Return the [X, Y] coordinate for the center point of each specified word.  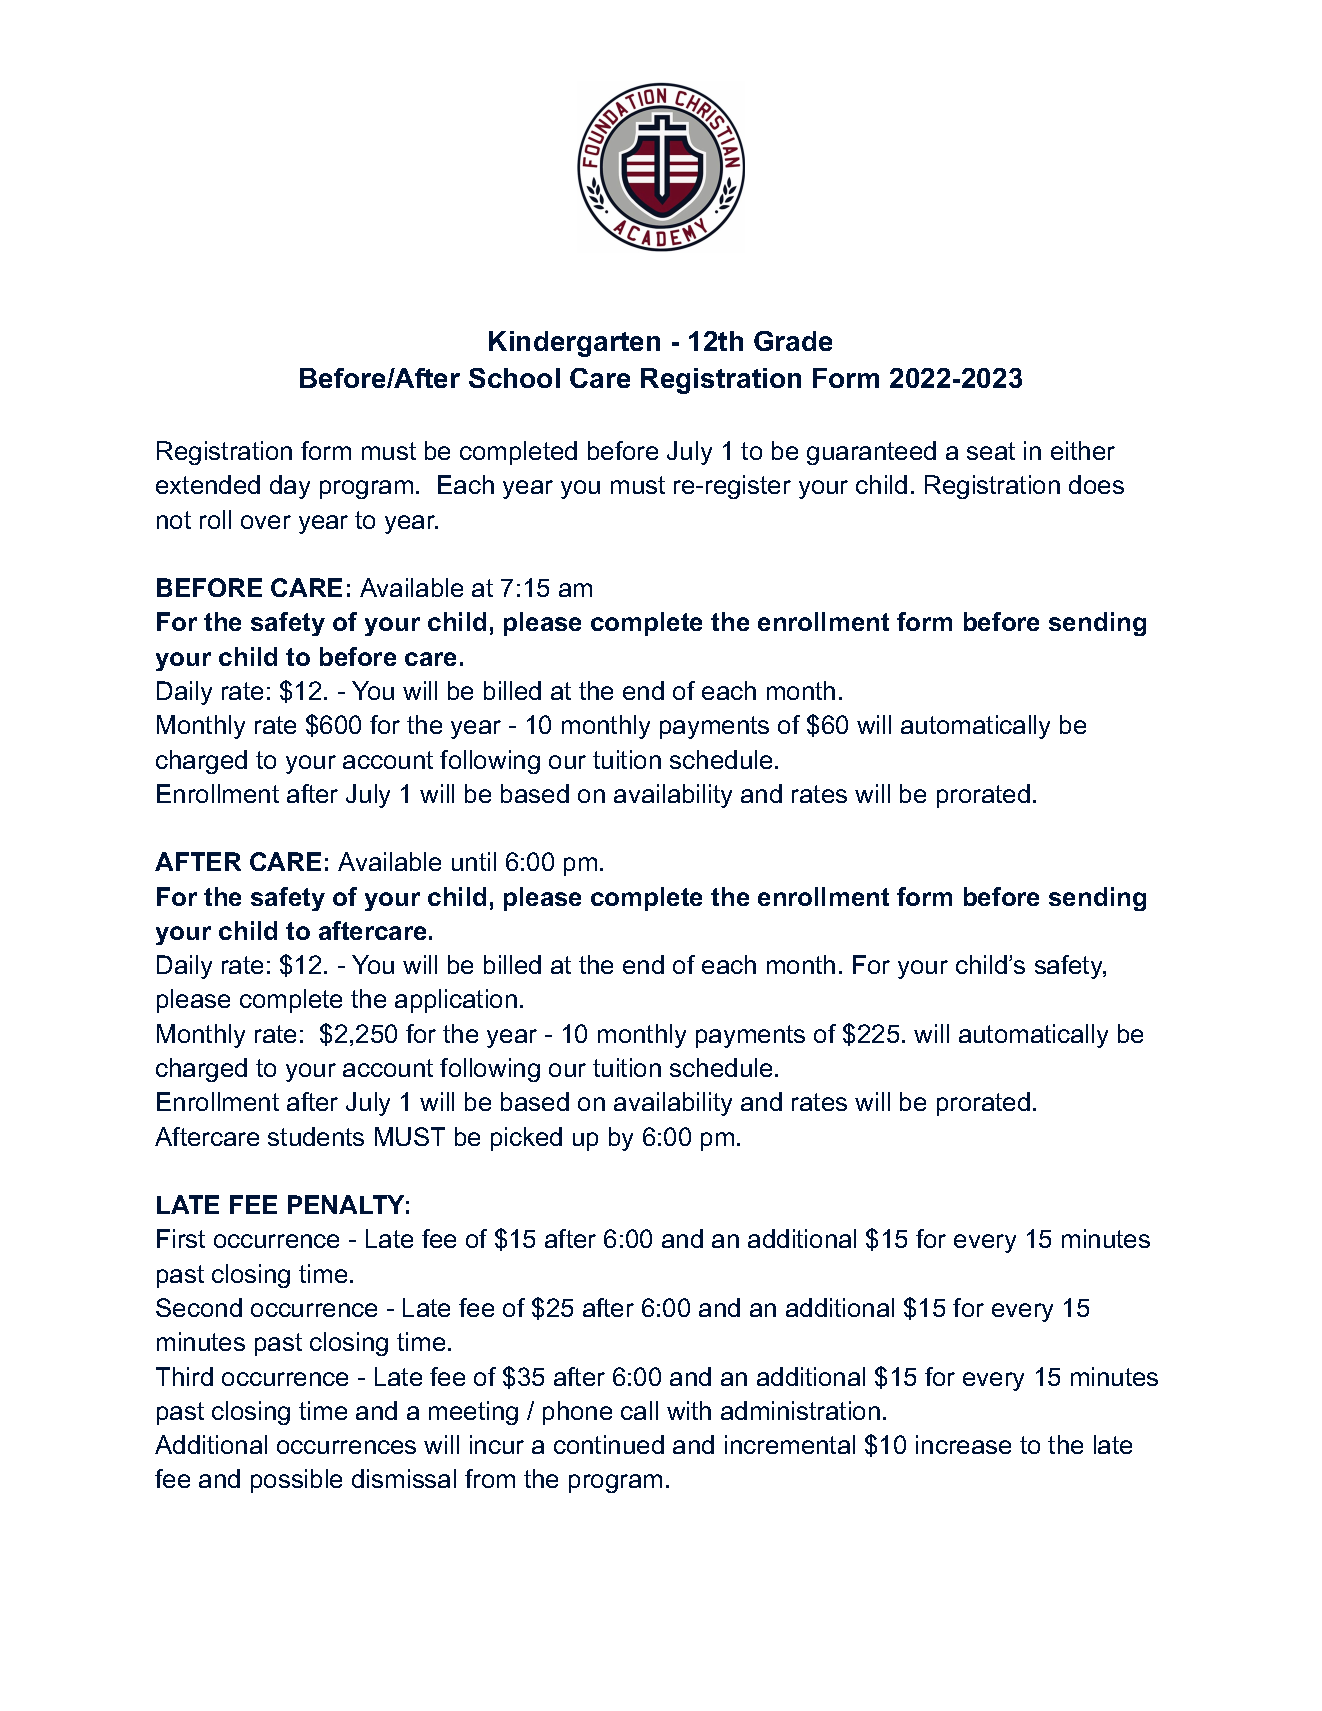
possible [296, 1481]
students [316, 1136]
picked [526, 1139]
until [474, 861]
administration [800, 1410]
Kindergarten [574, 344]
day [290, 487]
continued [609, 1444]
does [1096, 484]
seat [991, 451]
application [456, 1001]
